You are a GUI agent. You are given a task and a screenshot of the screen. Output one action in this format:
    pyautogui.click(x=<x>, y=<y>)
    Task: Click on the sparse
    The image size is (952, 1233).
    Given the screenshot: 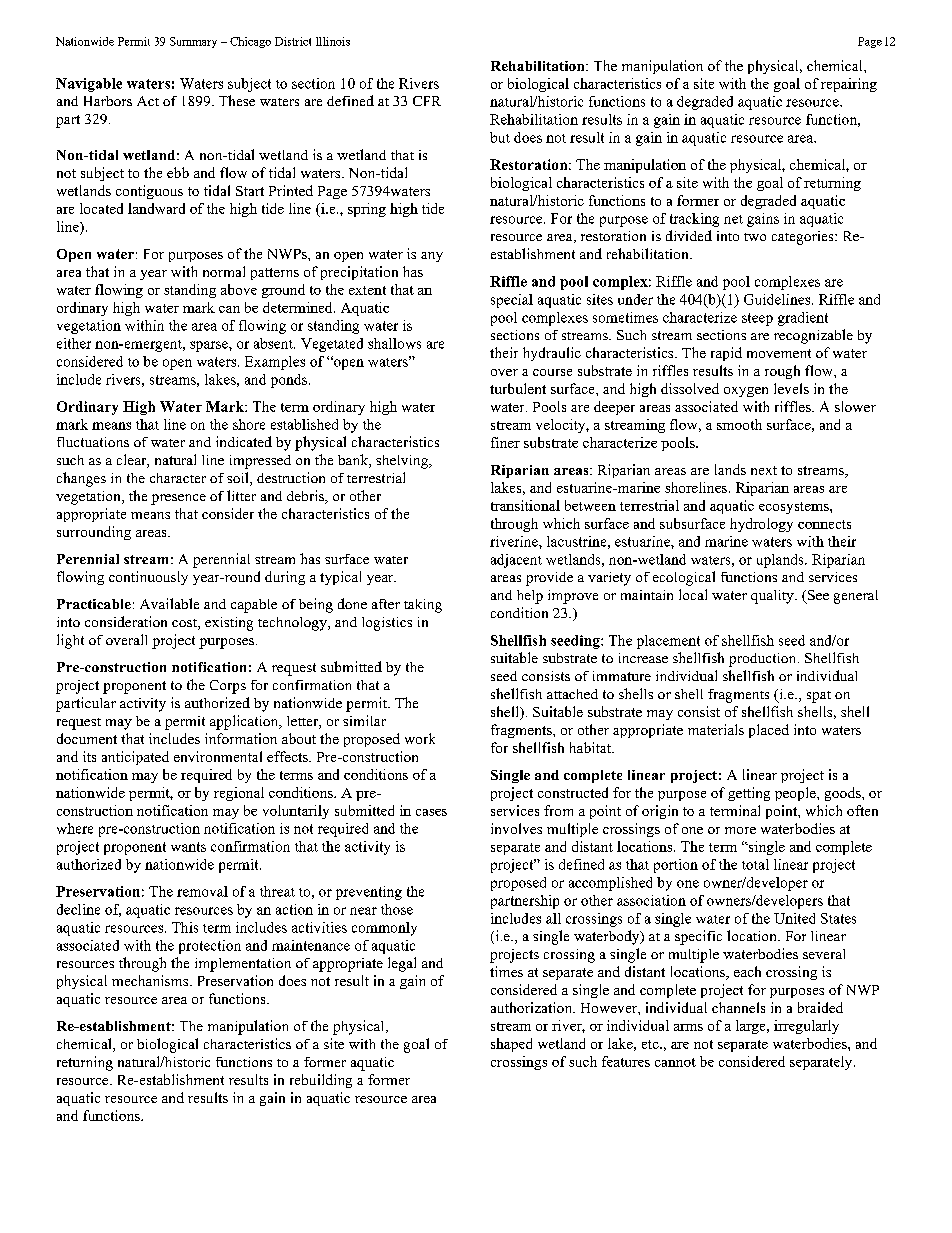 What is the action you would take?
    pyautogui.click(x=210, y=346)
